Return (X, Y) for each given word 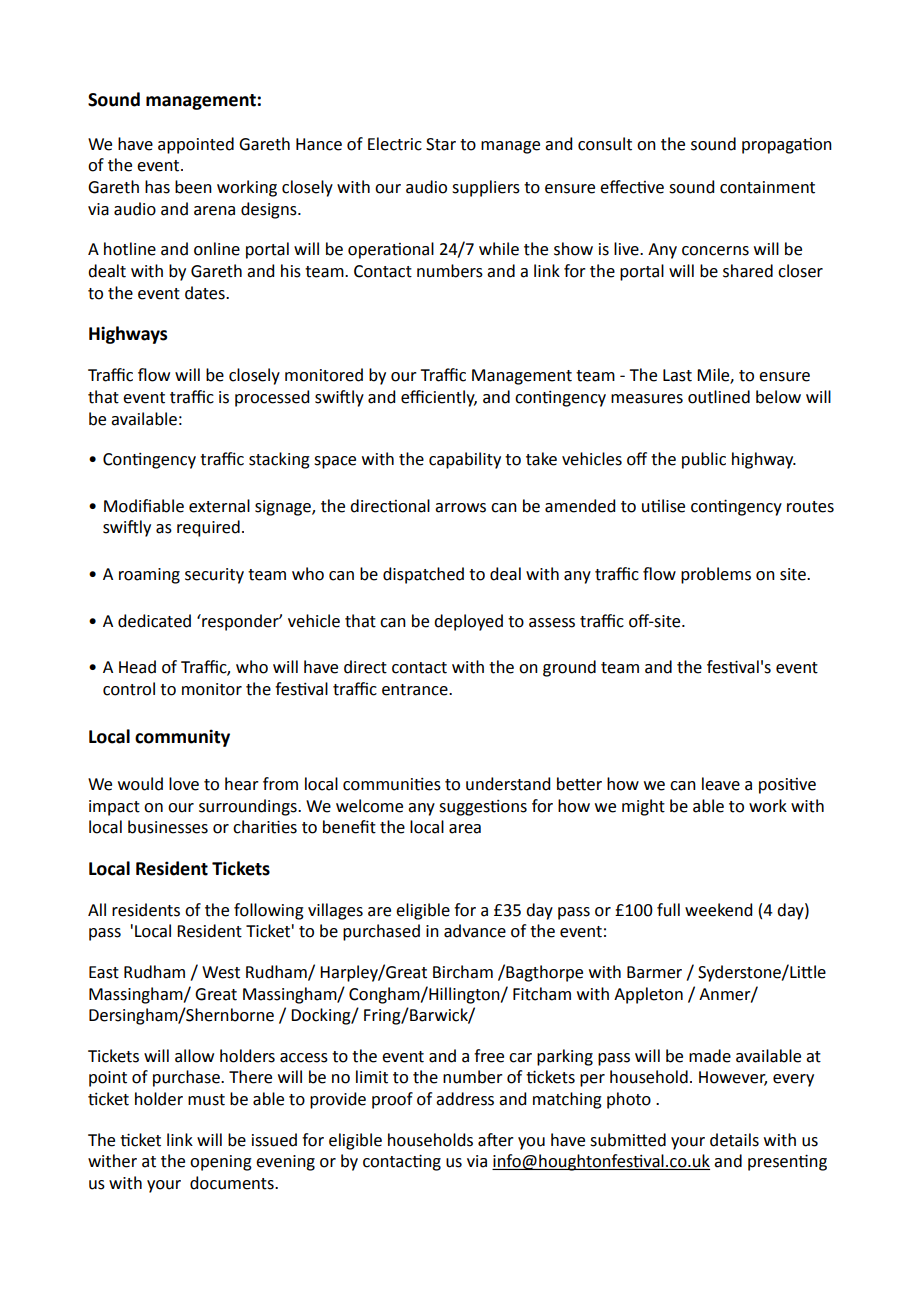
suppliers (486, 188)
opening (221, 1163)
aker (496, 1140)
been (193, 187)
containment (767, 187)
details (734, 1140)
